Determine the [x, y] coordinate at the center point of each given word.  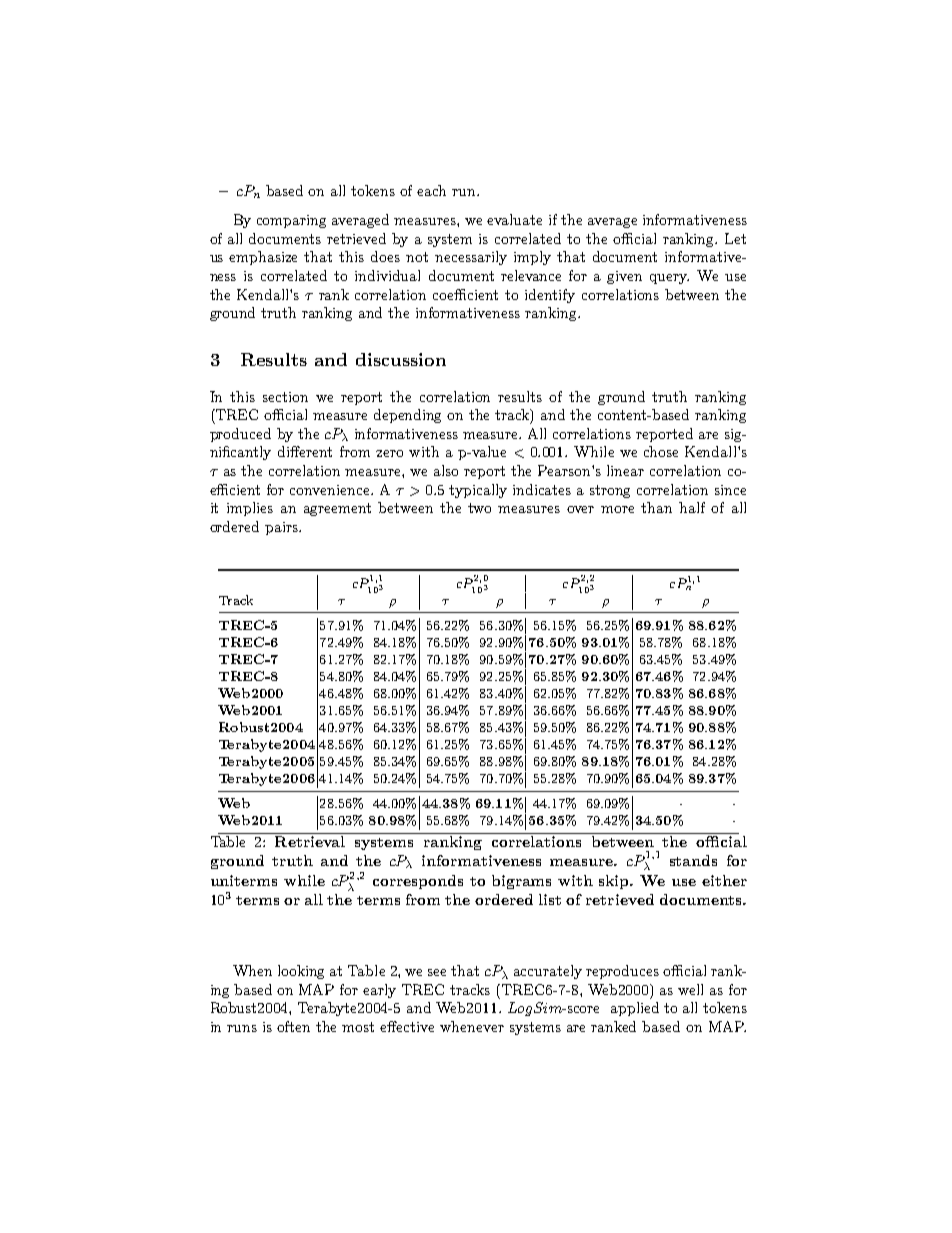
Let [735, 238]
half [692, 507]
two [479, 508]
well [690, 989]
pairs [282, 528]
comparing [291, 221]
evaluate [514, 219]
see [437, 972]
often [293, 1026]
